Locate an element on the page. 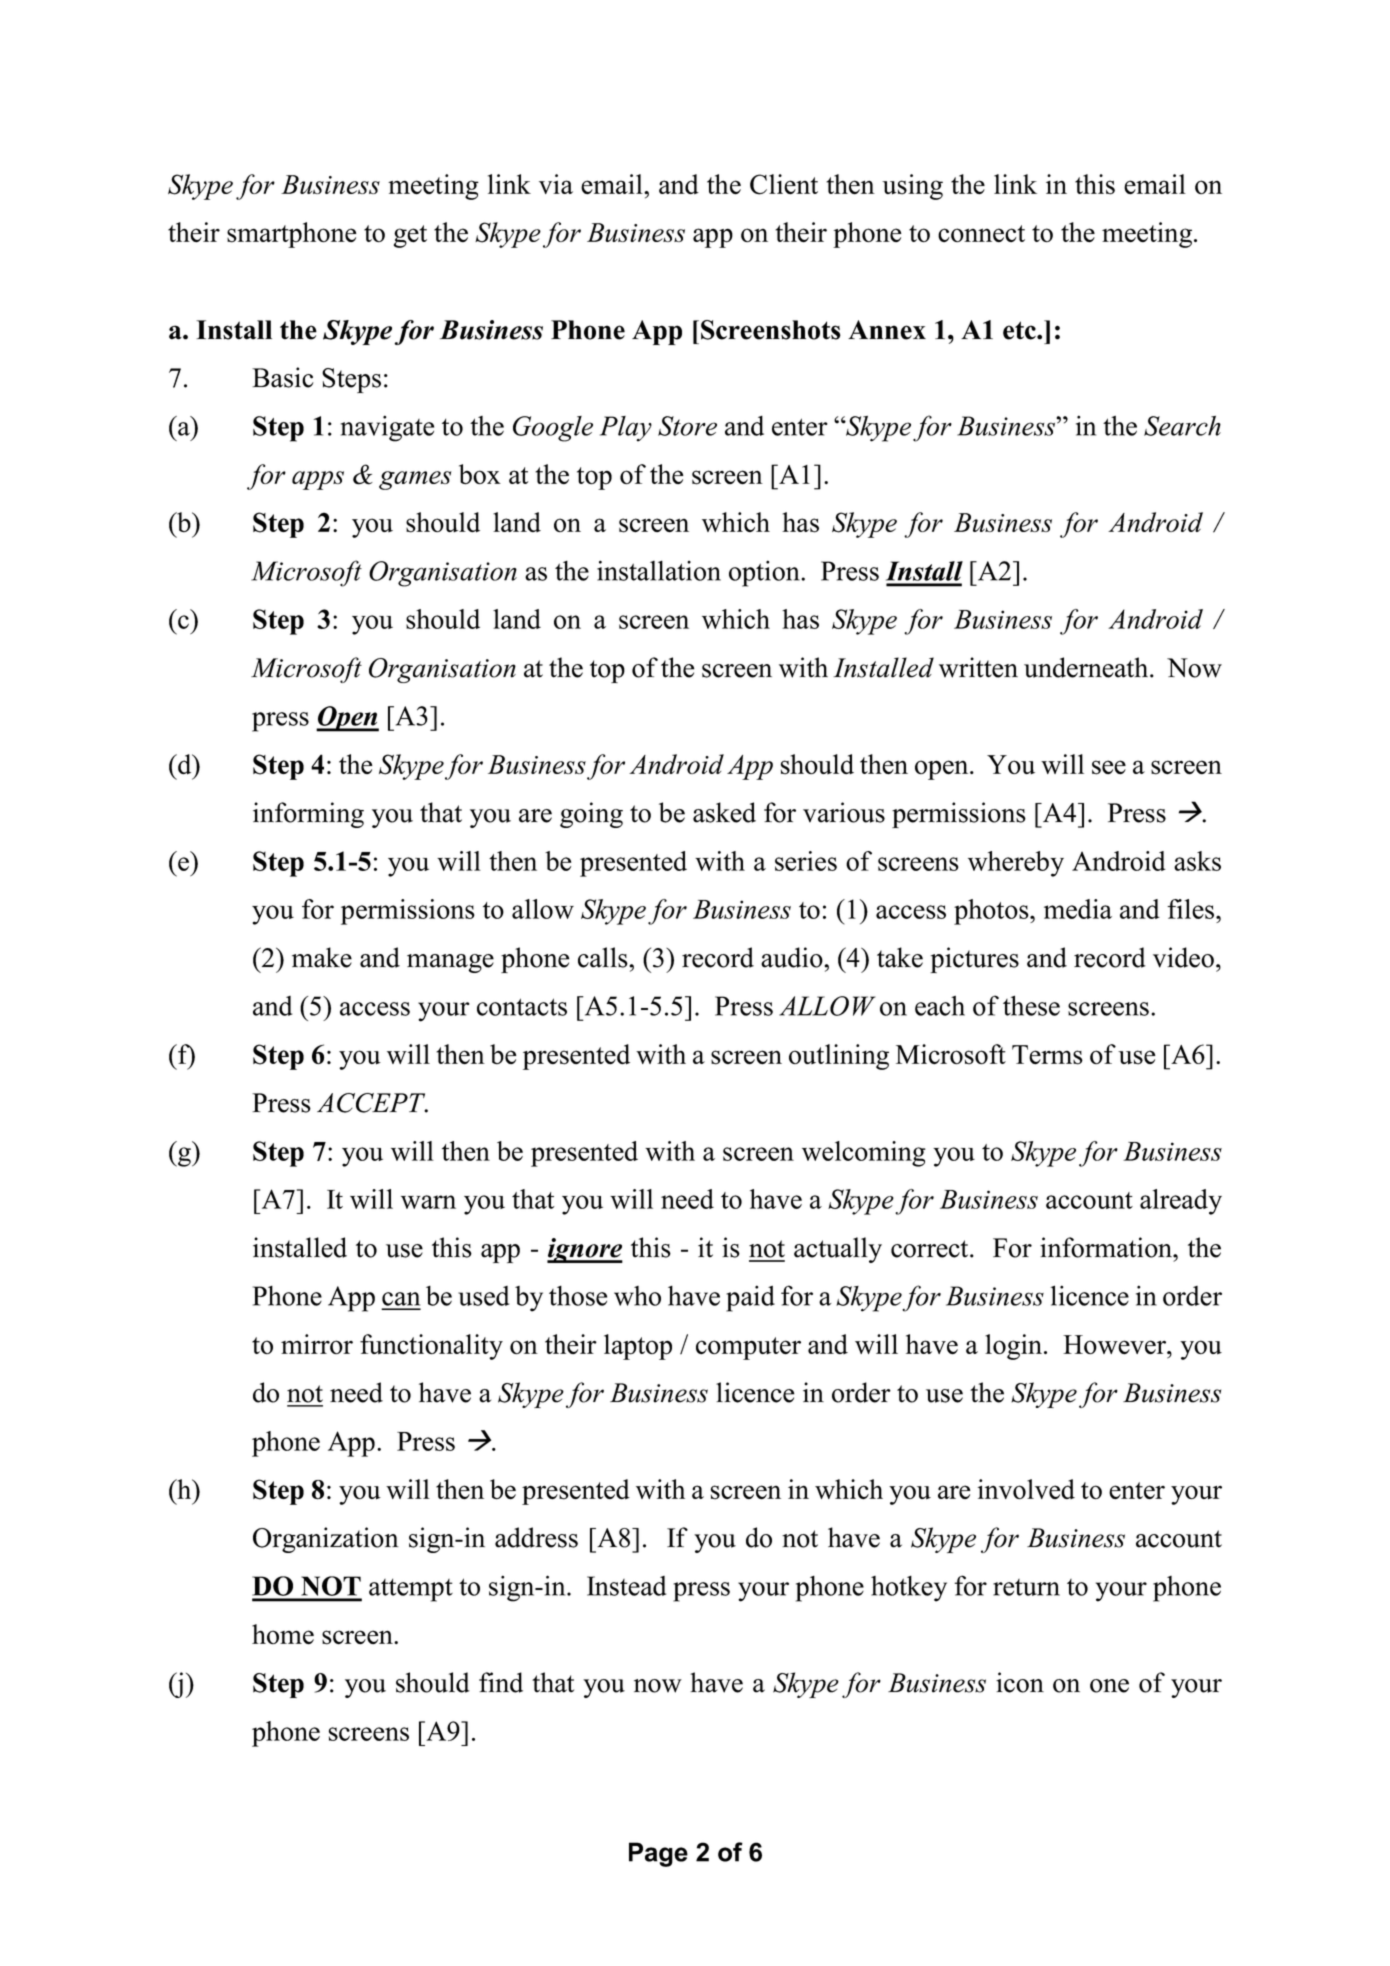  asked is located at coordinates (724, 812).
